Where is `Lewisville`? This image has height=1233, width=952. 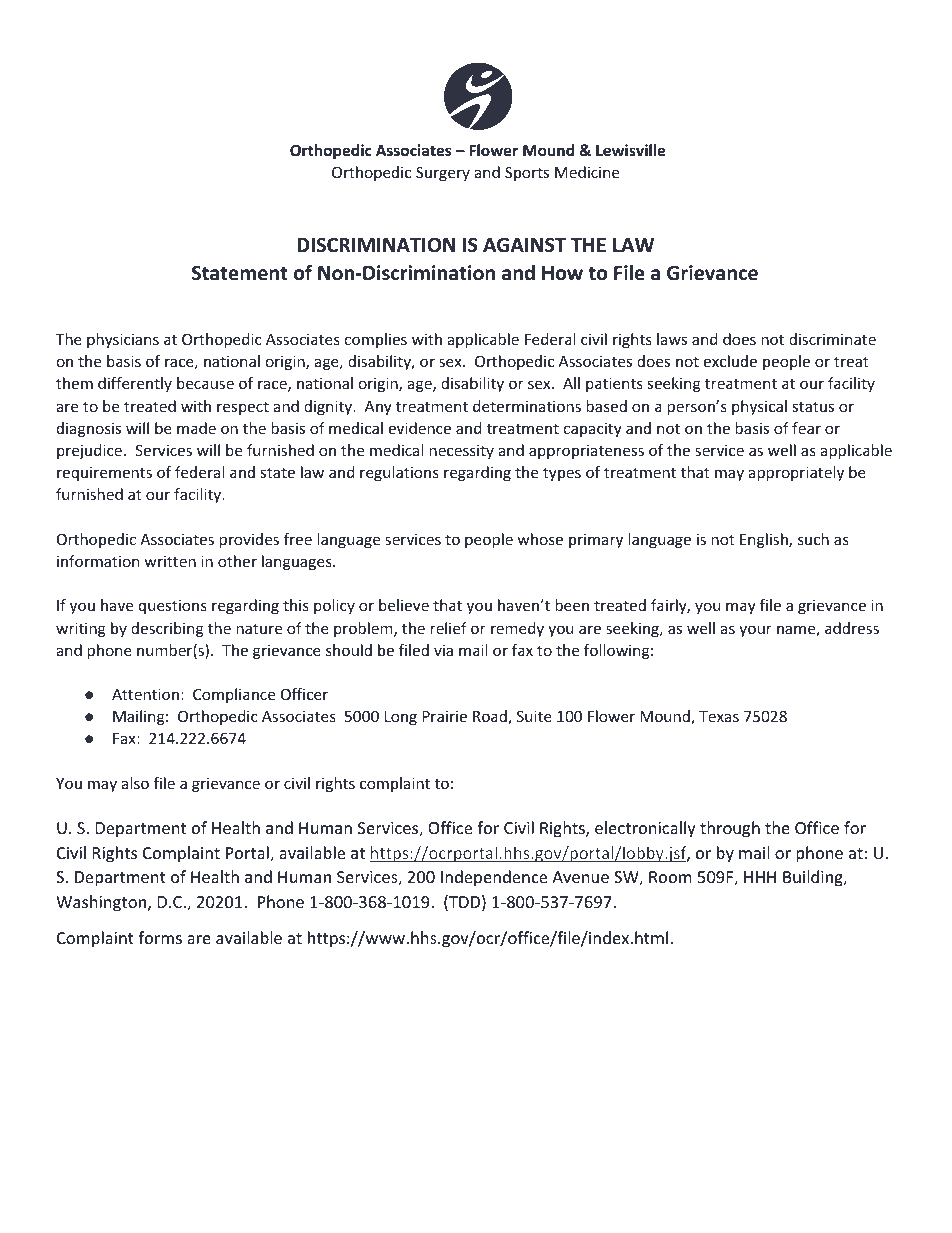 Lewisville is located at coordinates (630, 150).
